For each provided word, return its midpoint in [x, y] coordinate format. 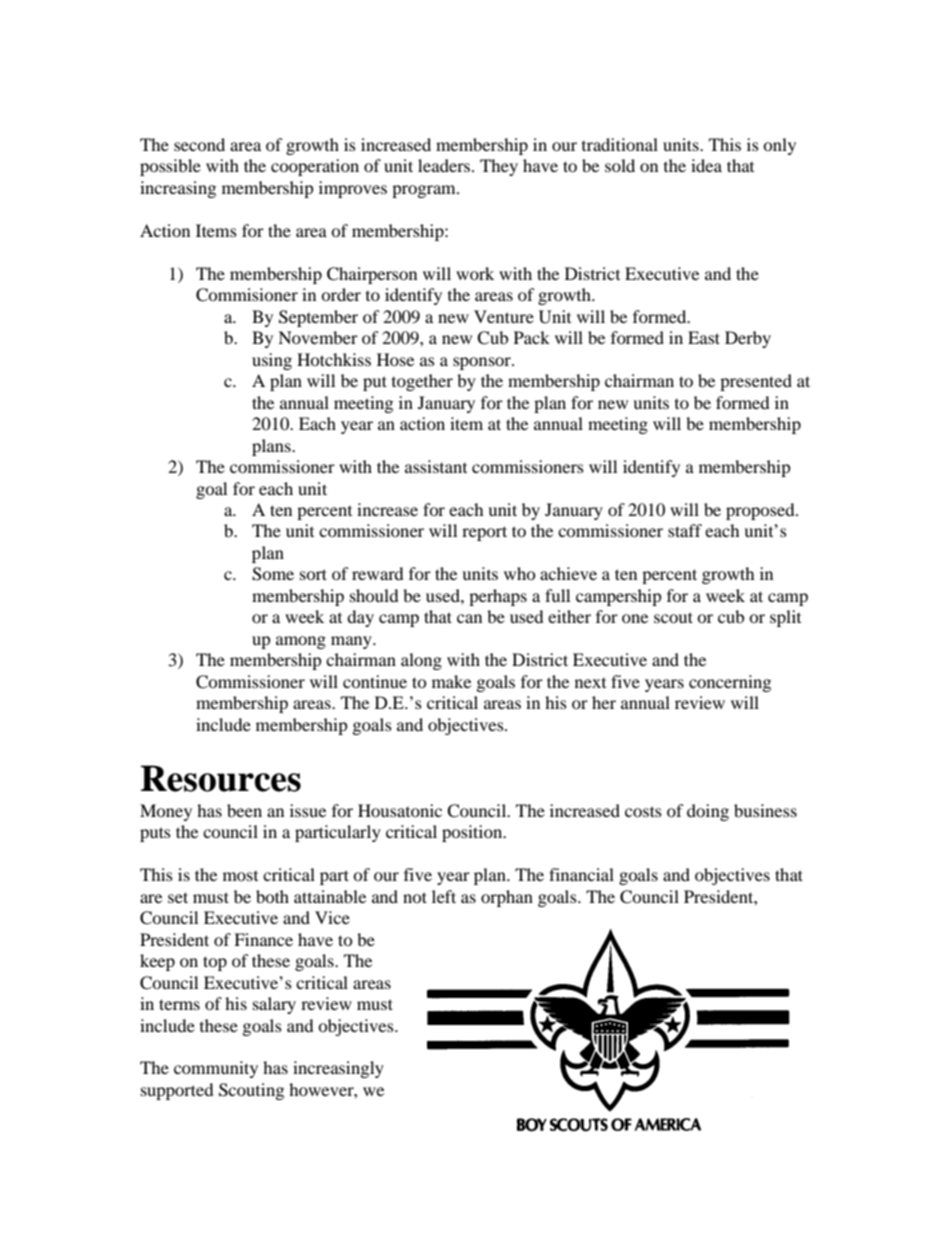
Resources [221, 778]
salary [274, 1005]
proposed [761, 511]
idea [706, 165]
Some [273, 574]
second [199, 144]
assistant [436, 466]
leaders [445, 165]
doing [708, 812]
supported [177, 1091]
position [473, 833]
